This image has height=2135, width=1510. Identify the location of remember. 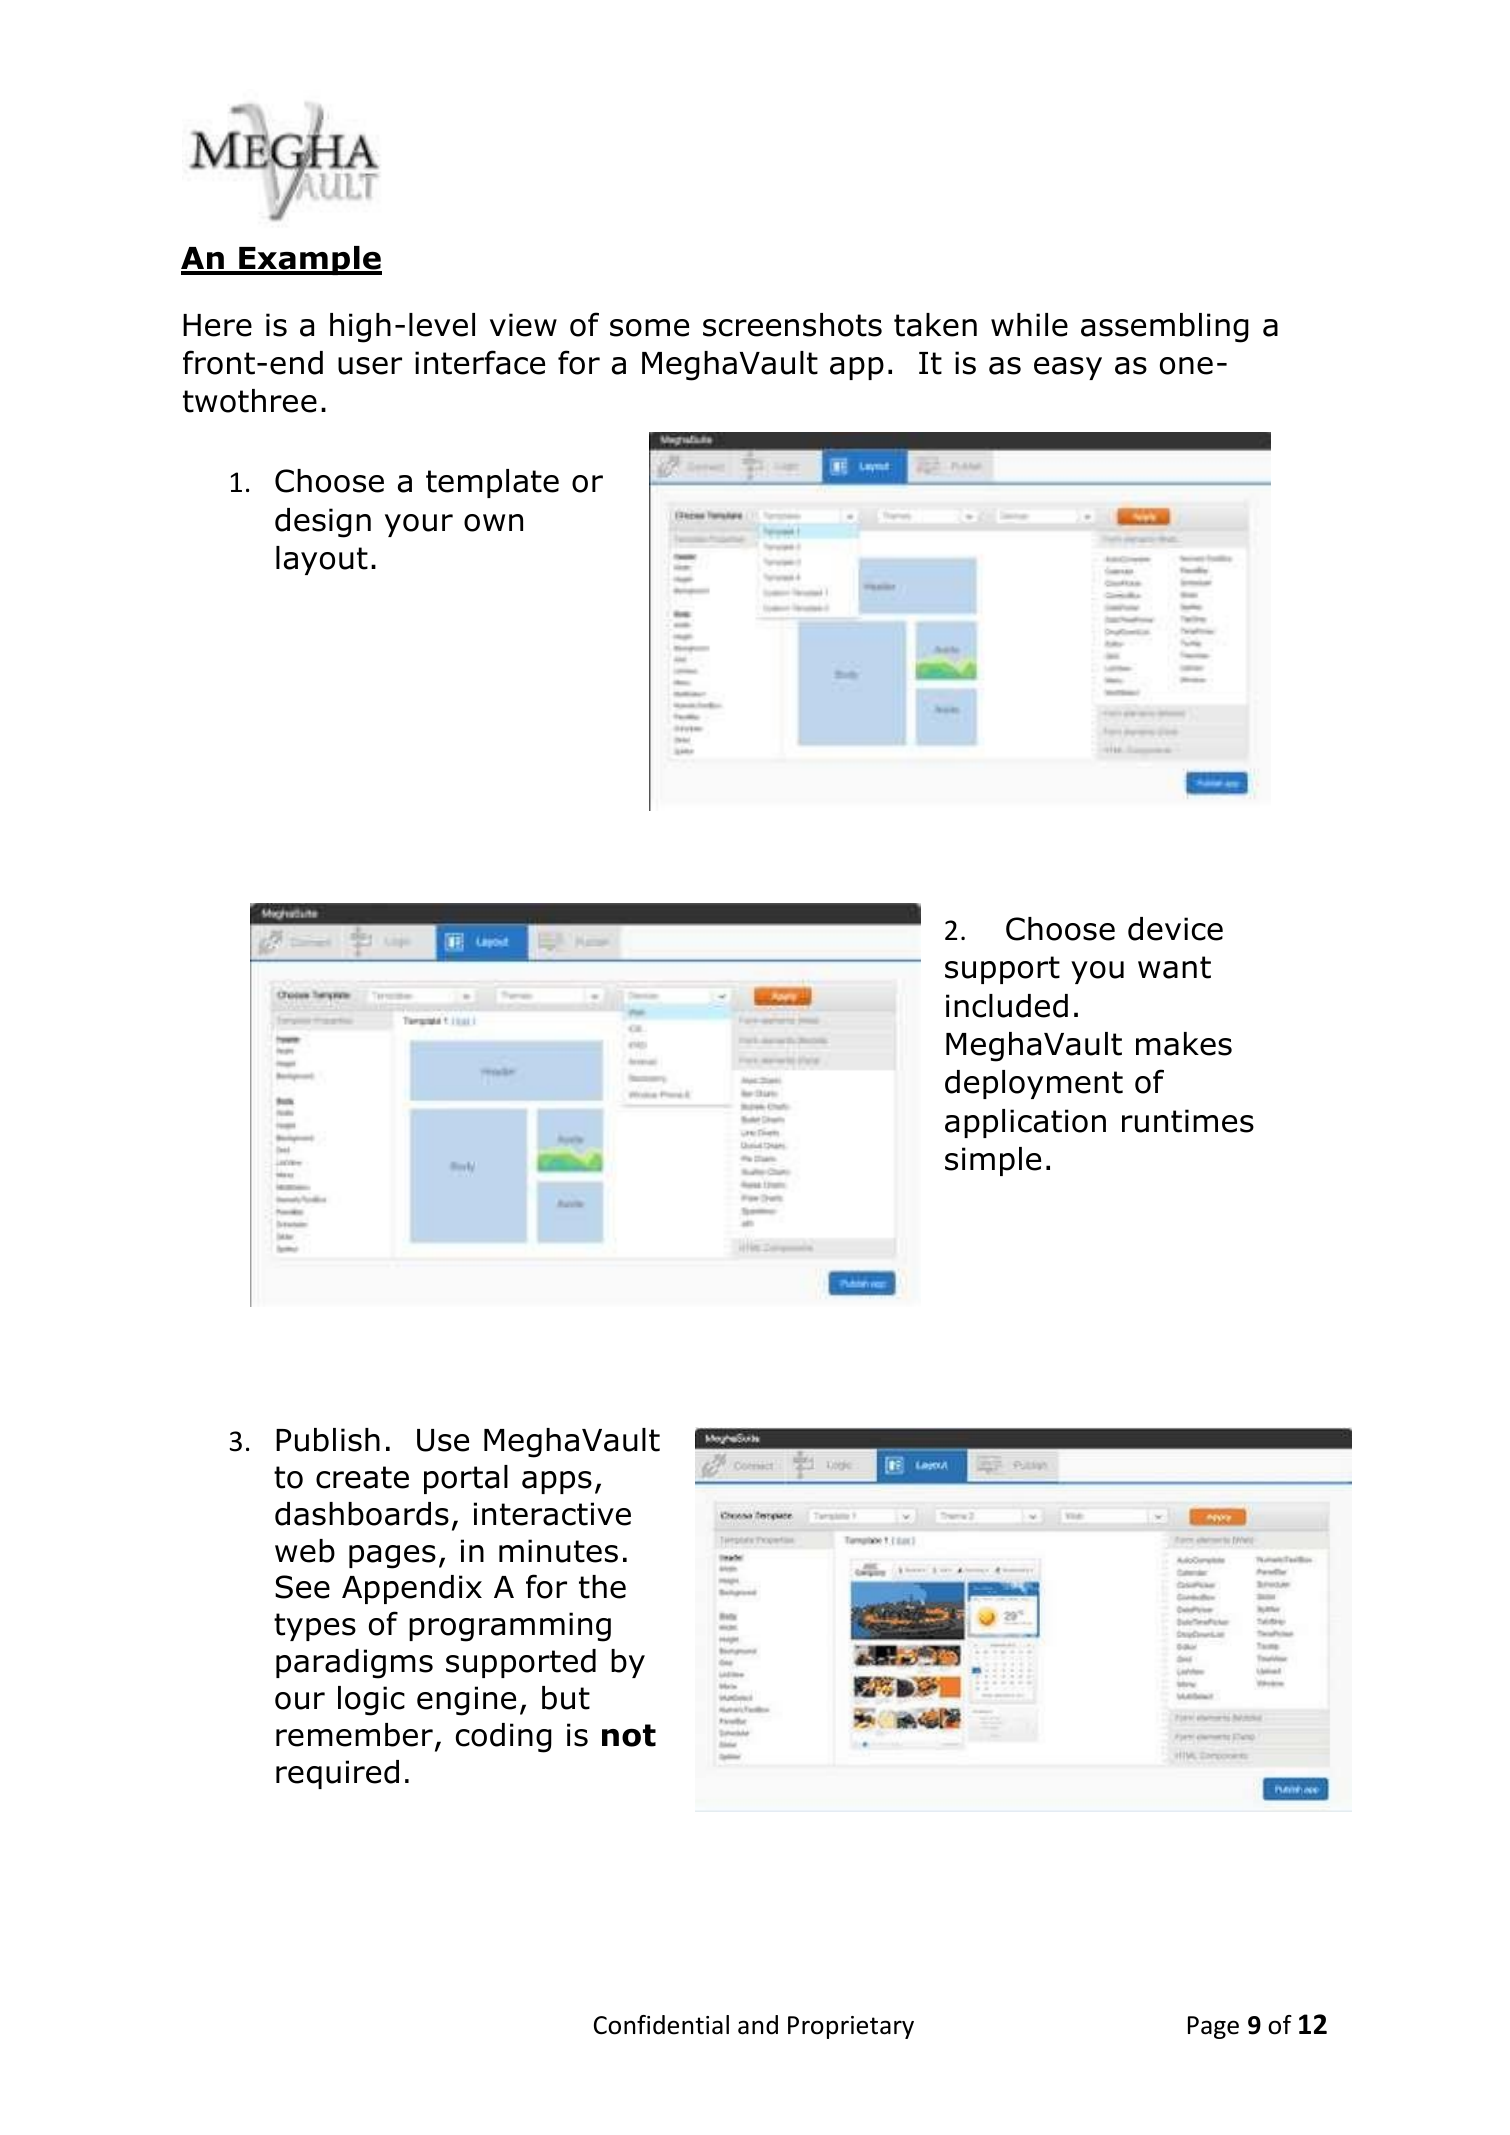
(354, 1735).
